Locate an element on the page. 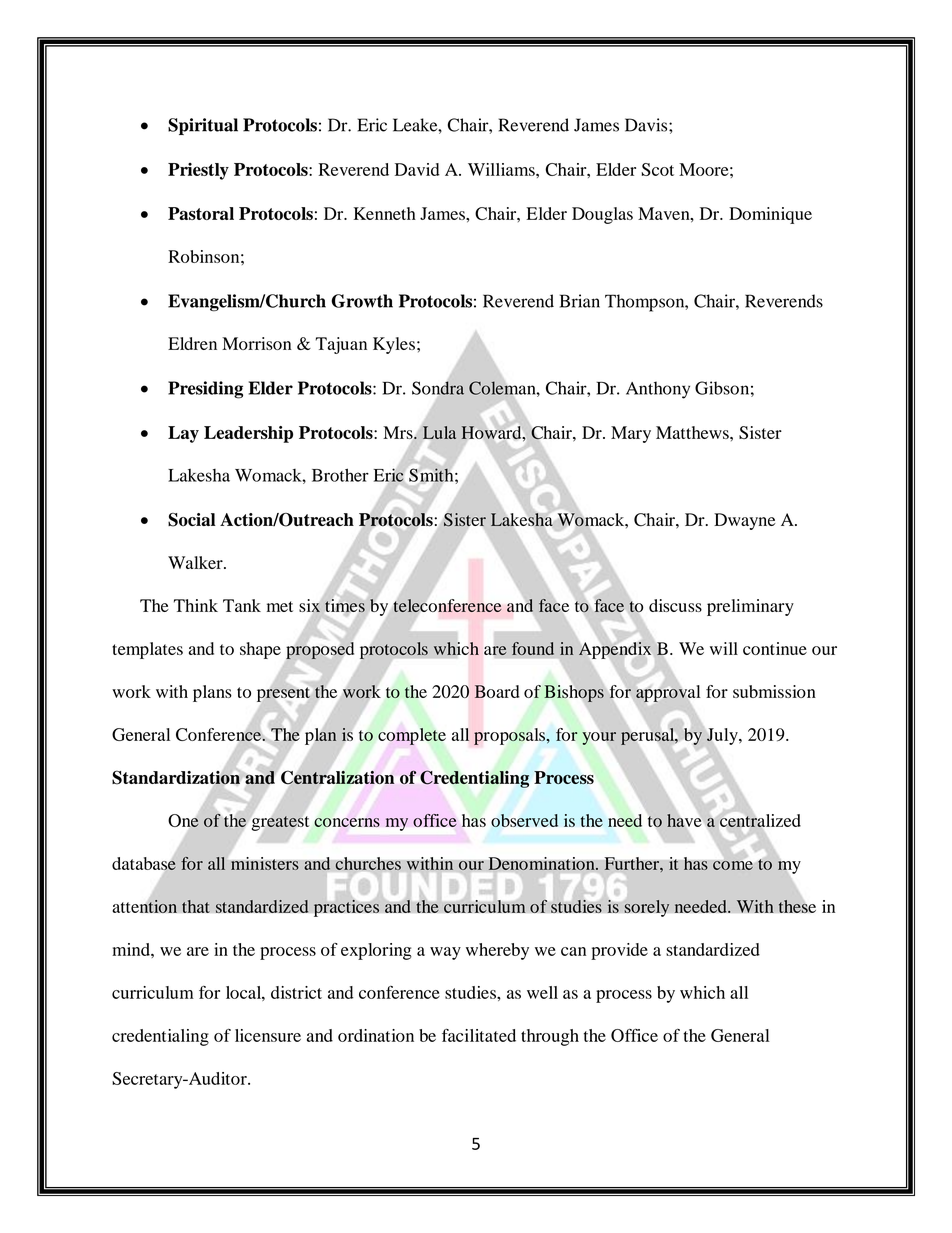 The height and width of the document is (1233, 952). provide is located at coordinates (619, 951).
